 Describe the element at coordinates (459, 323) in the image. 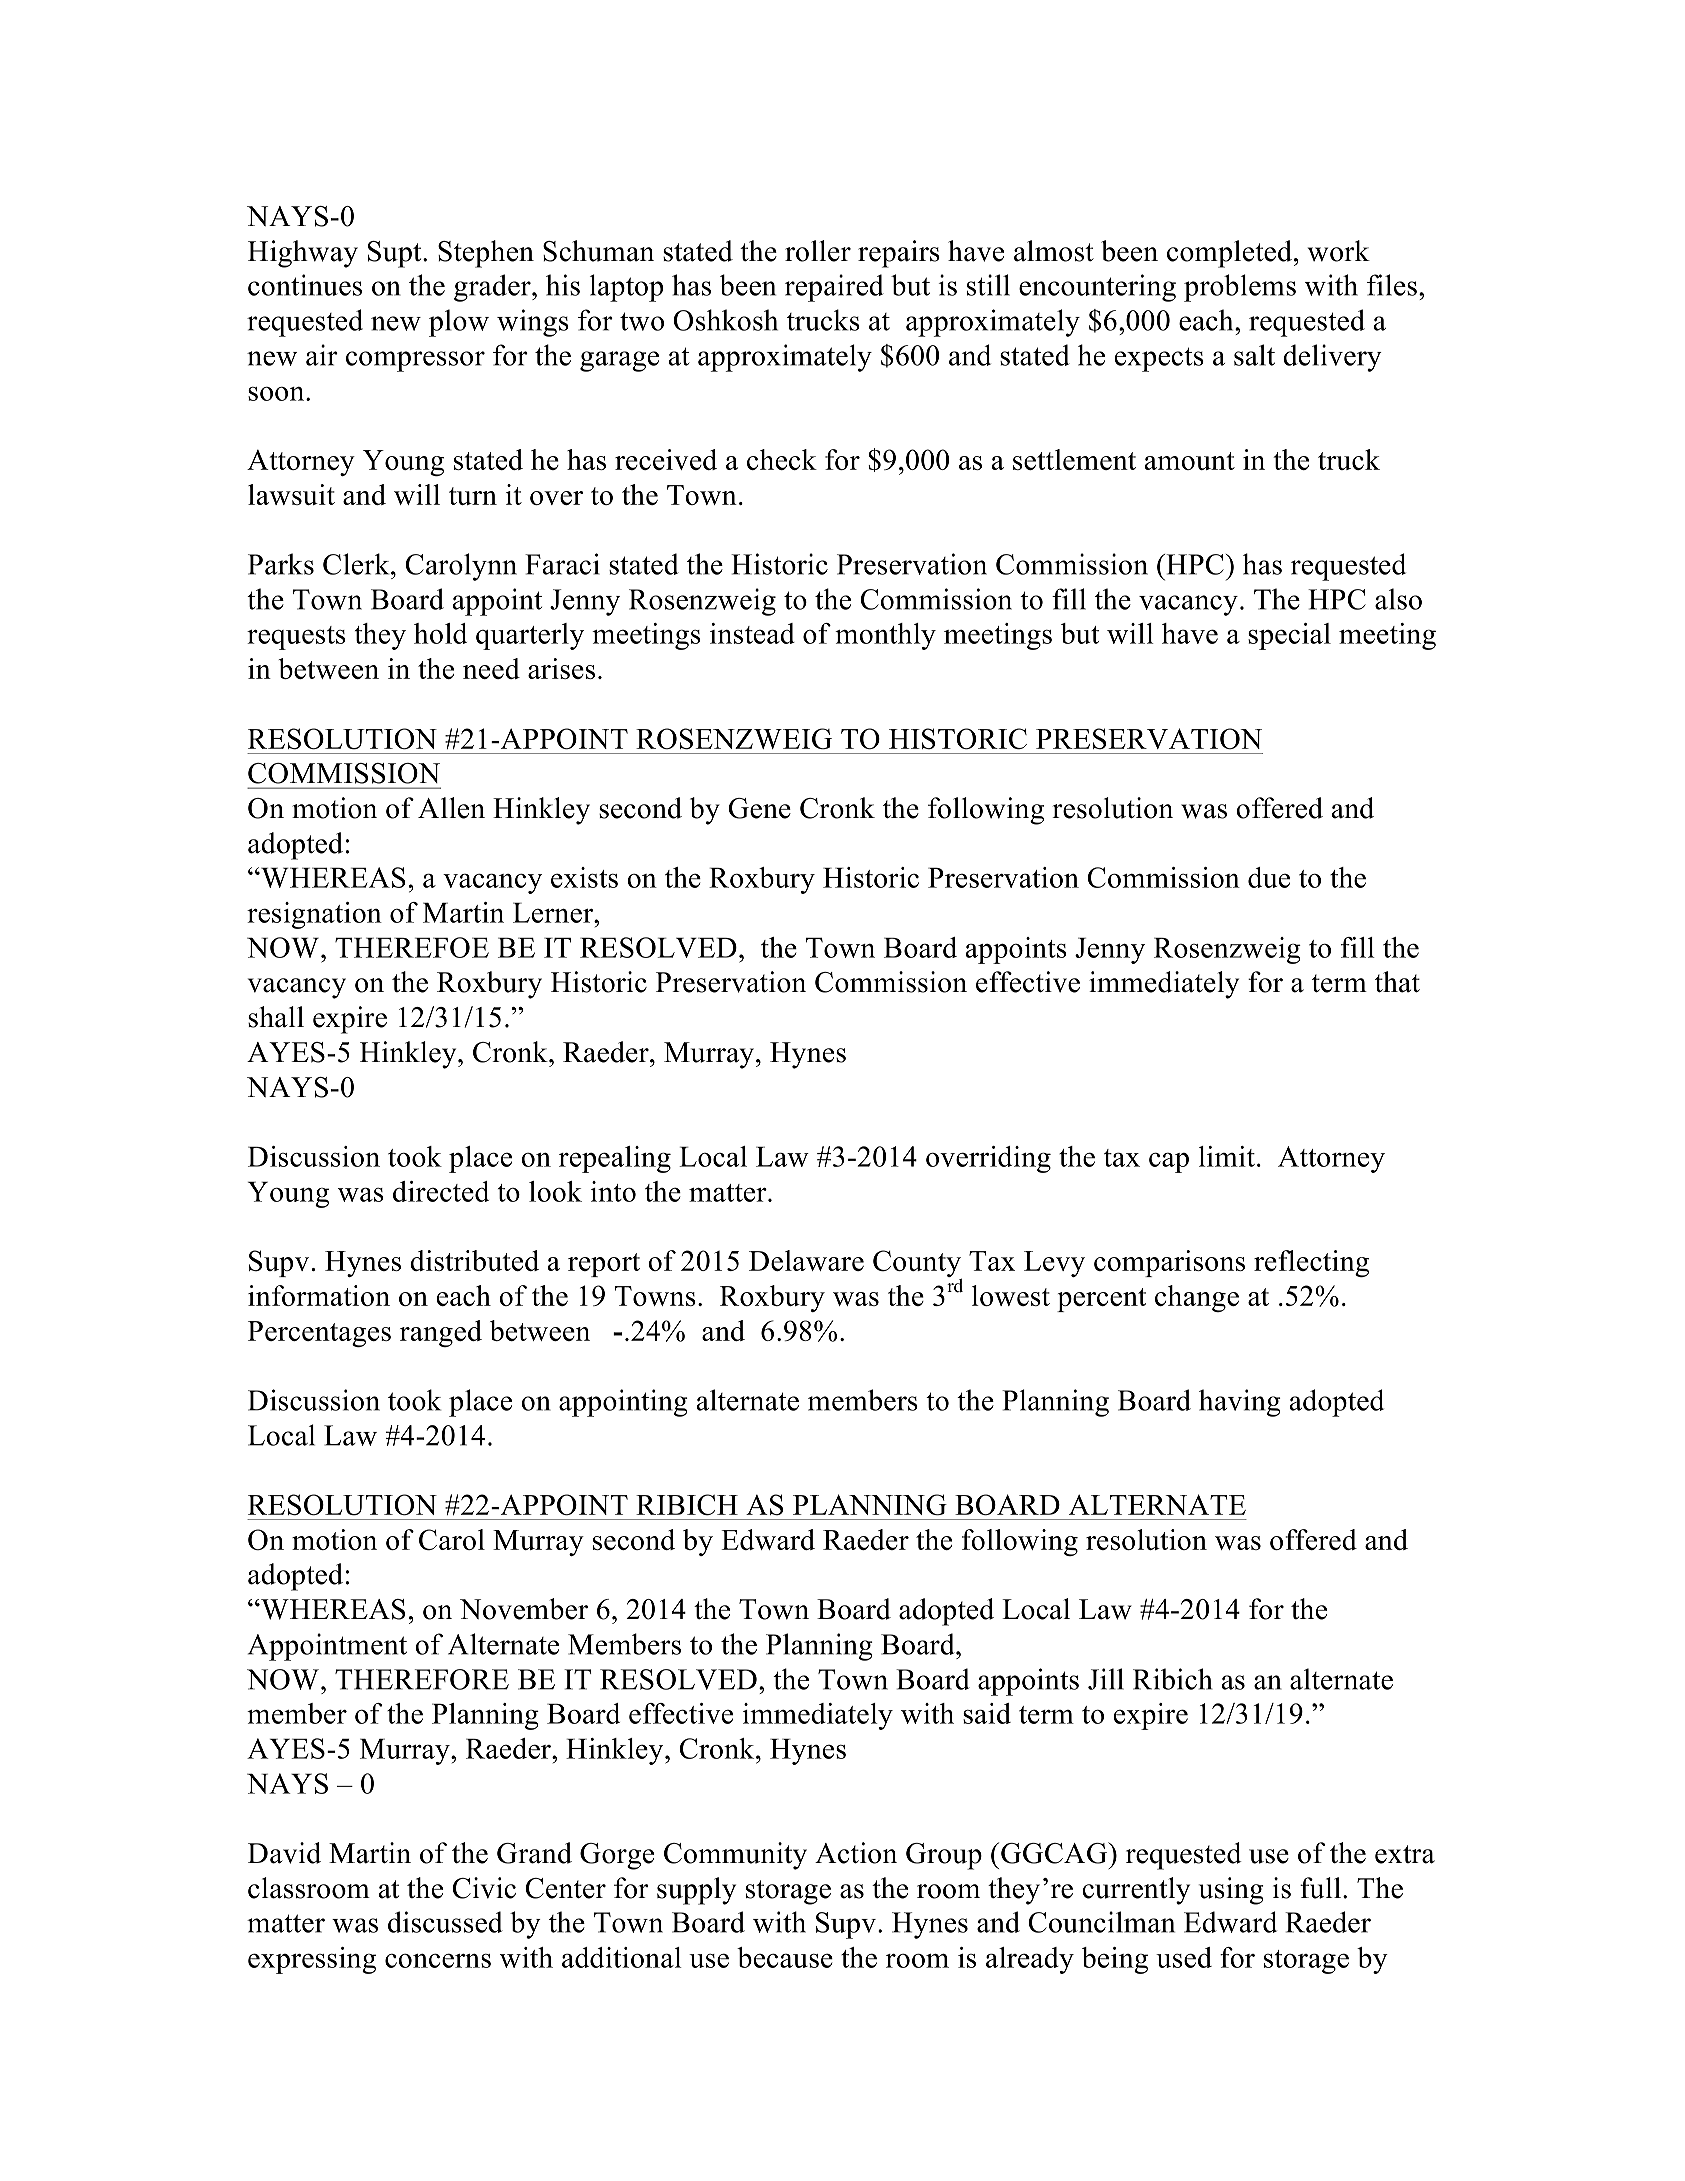

I see `plow` at that location.
